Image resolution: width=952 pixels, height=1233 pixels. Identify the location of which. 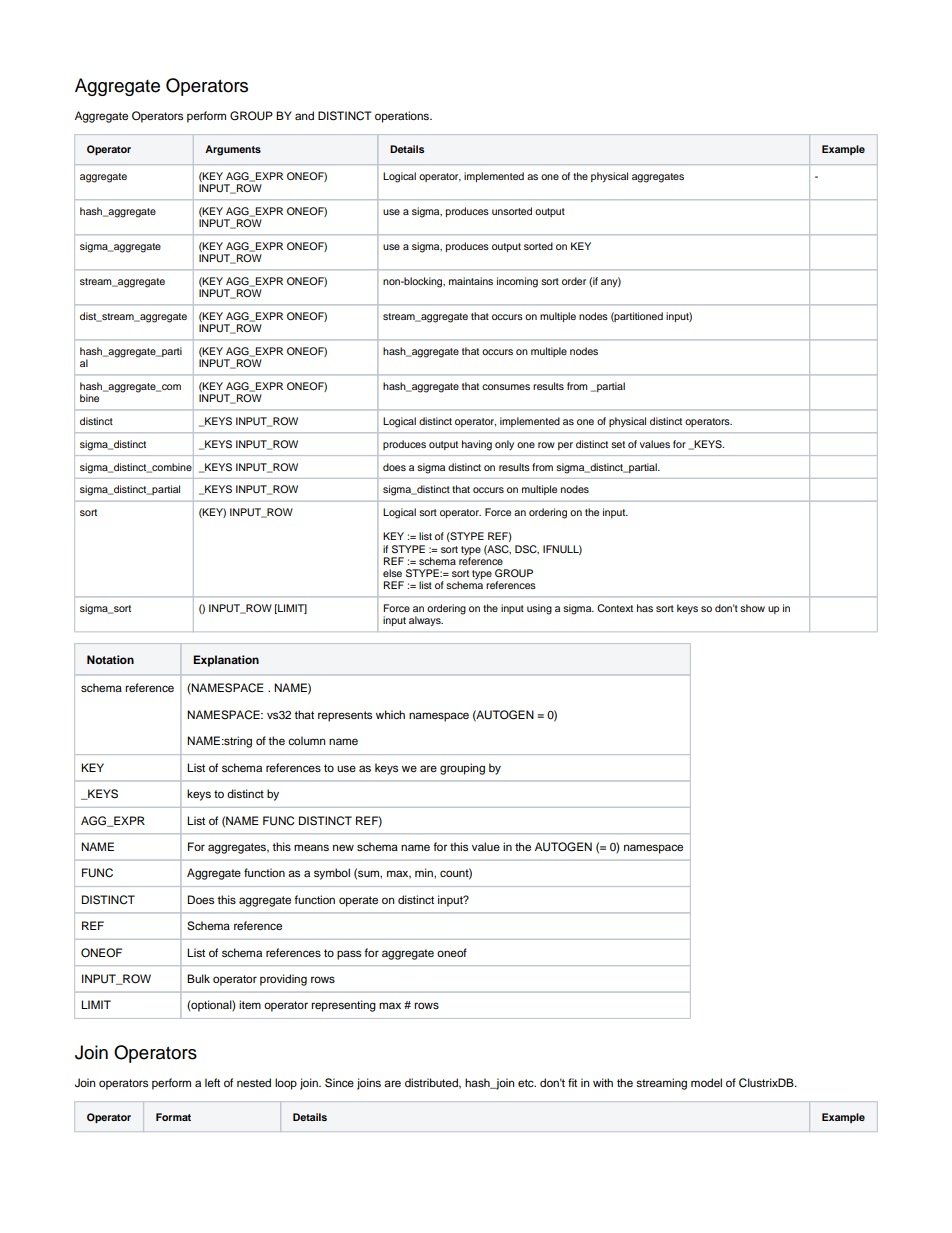
(390, 714).
